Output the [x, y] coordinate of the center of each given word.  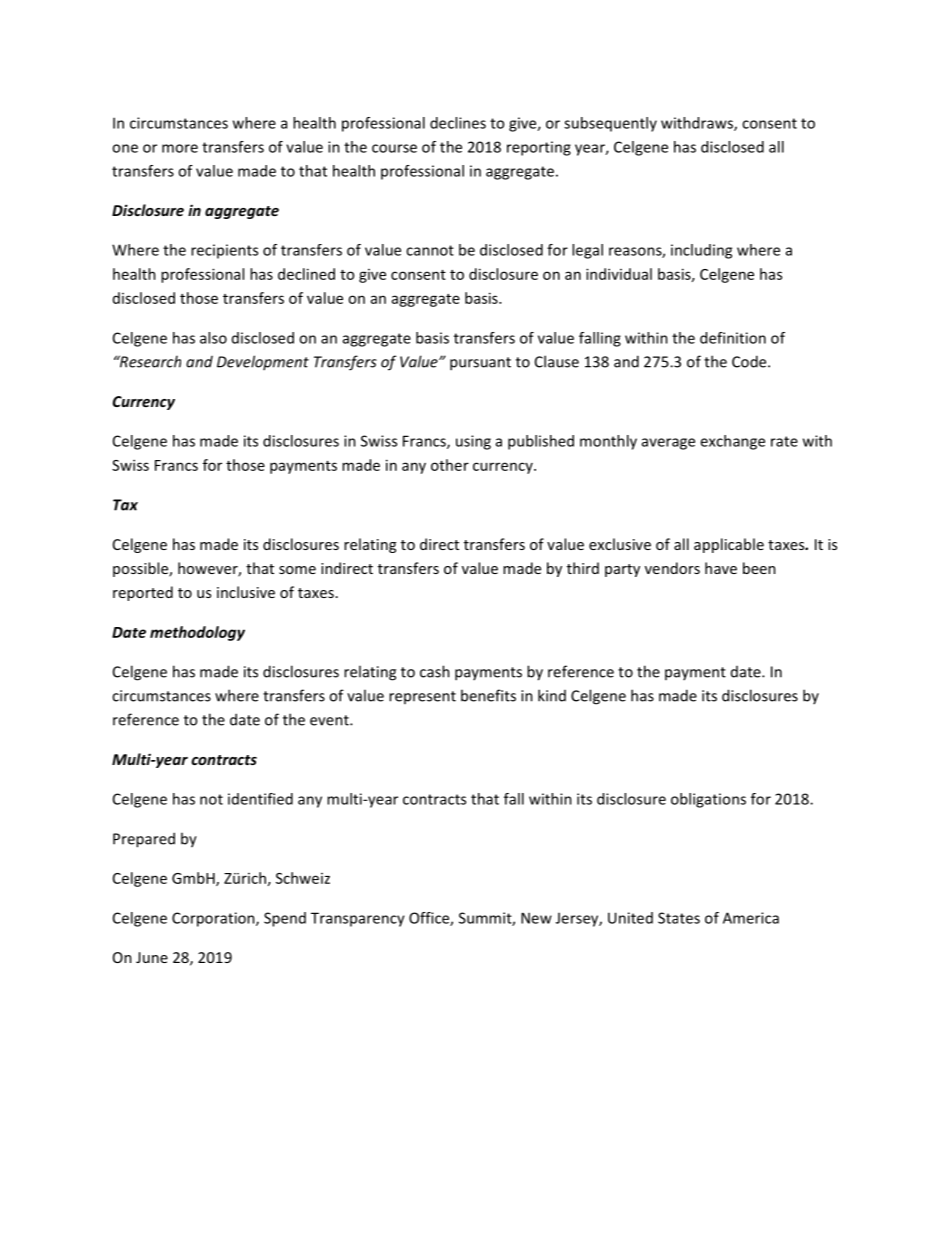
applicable [729, 545]
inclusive [246, 592]
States [679, 918]
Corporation [214, 919]
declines [458, 123]
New [536, 918]
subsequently [610, 124]
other [450, 465]
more [180, 148]
